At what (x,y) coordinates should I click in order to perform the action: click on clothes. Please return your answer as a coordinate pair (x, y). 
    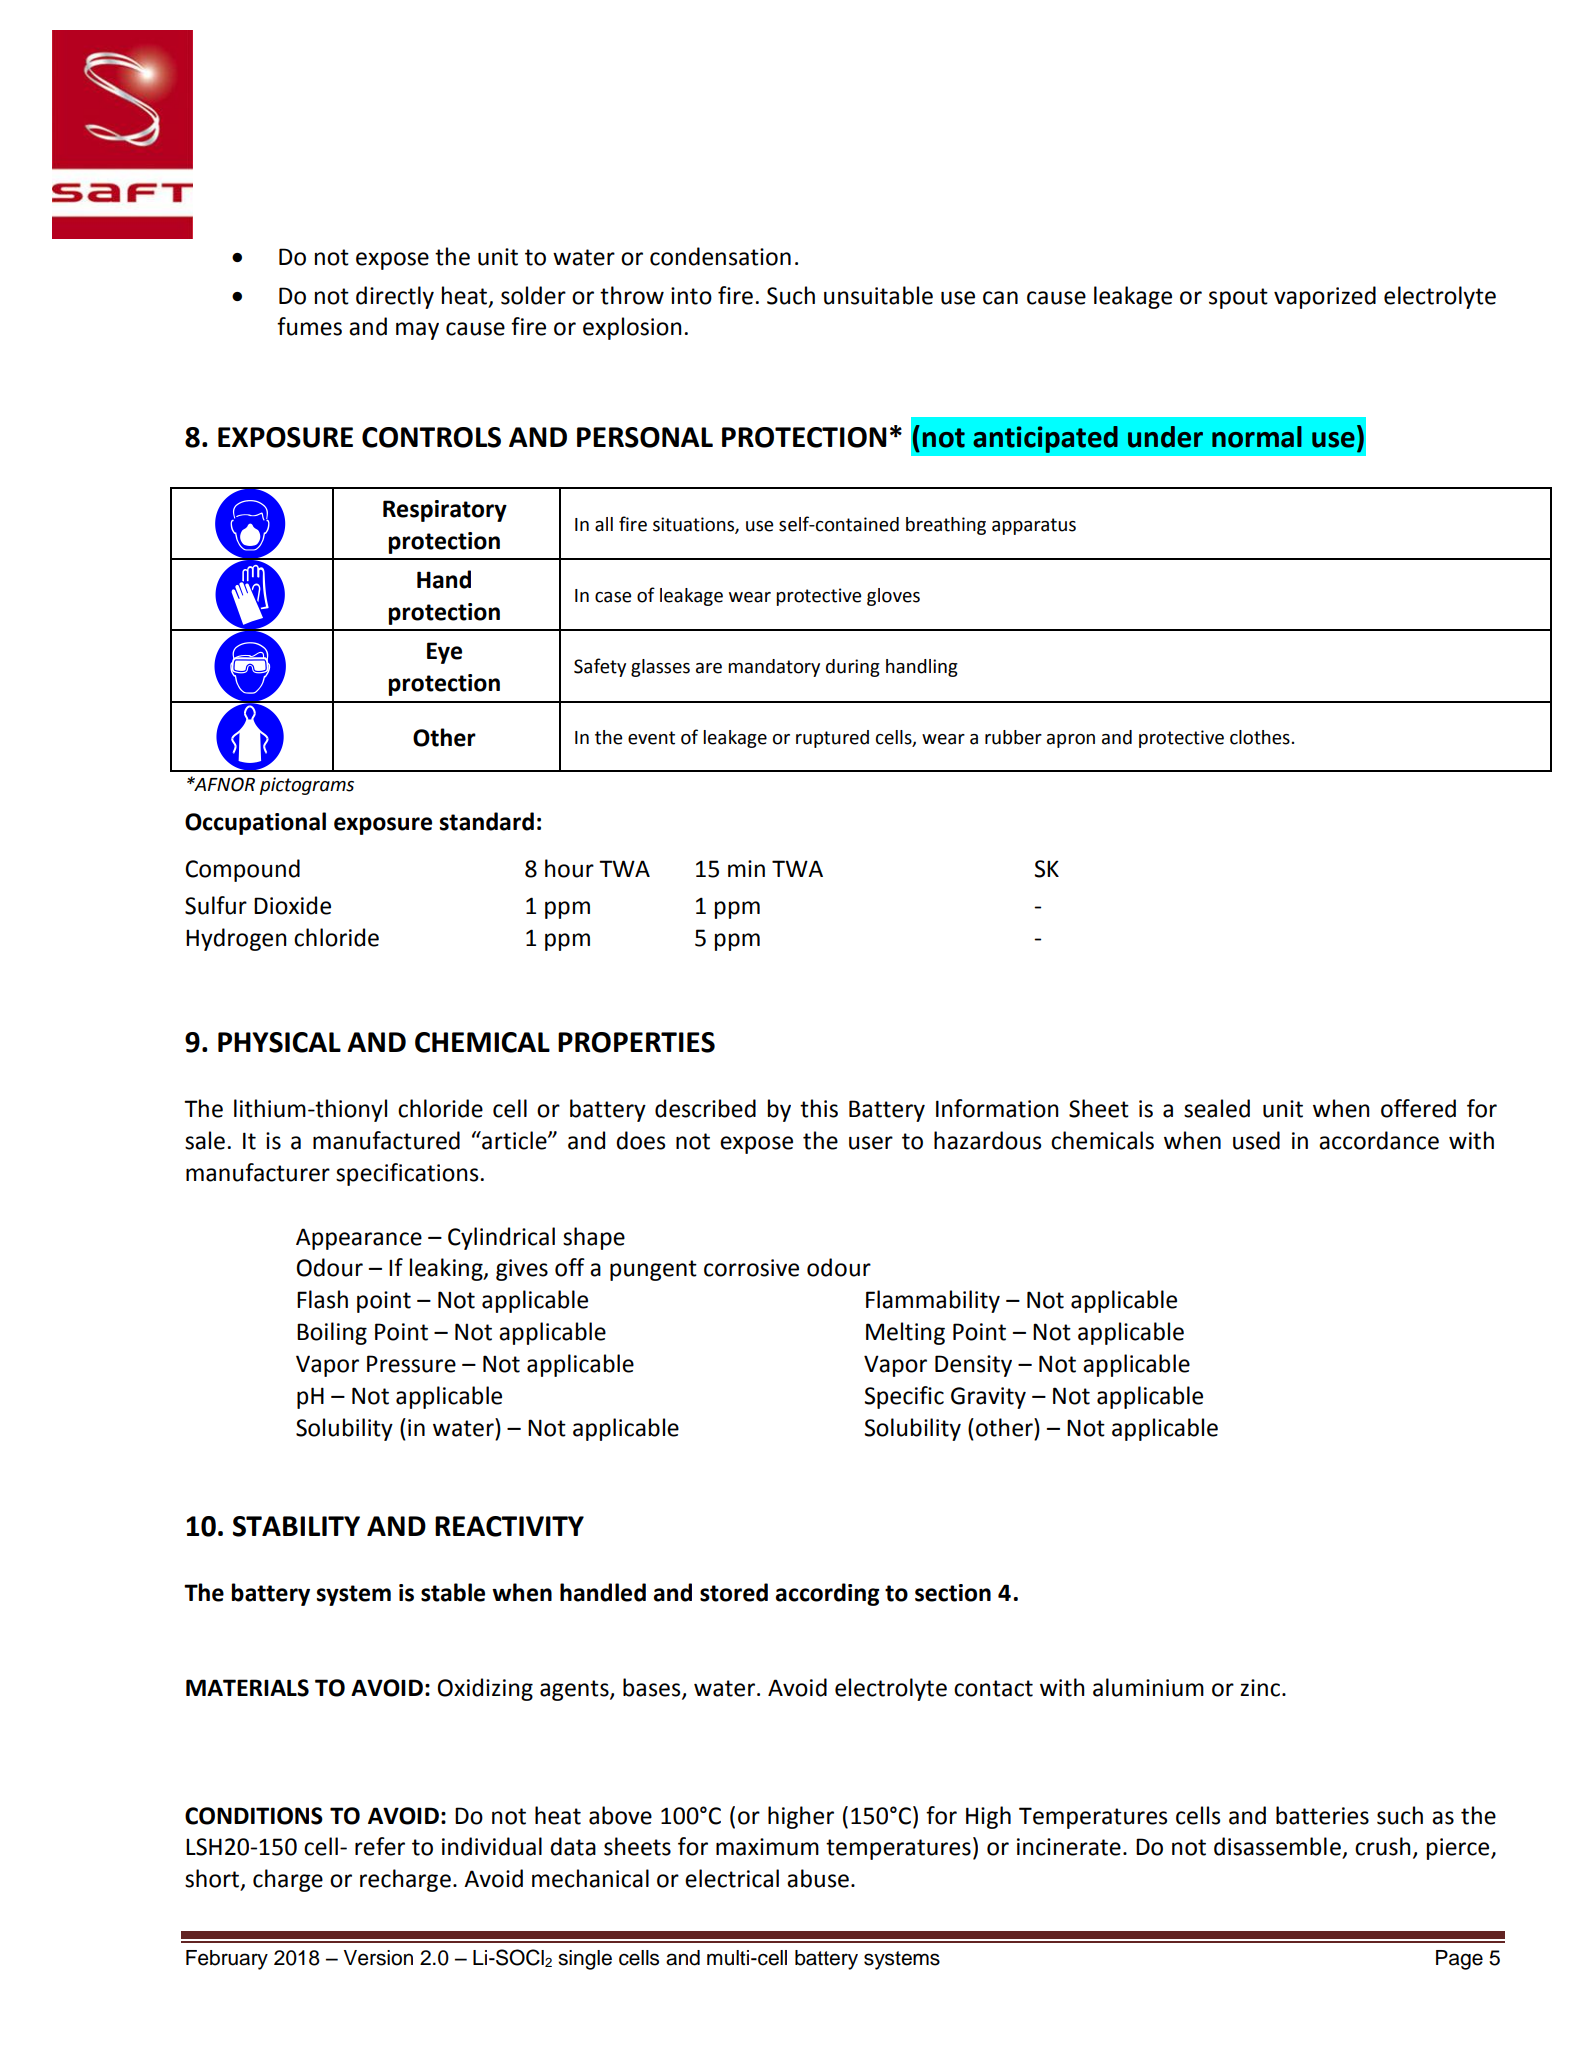
    Looking at the image, I should click on (1260, 737).
